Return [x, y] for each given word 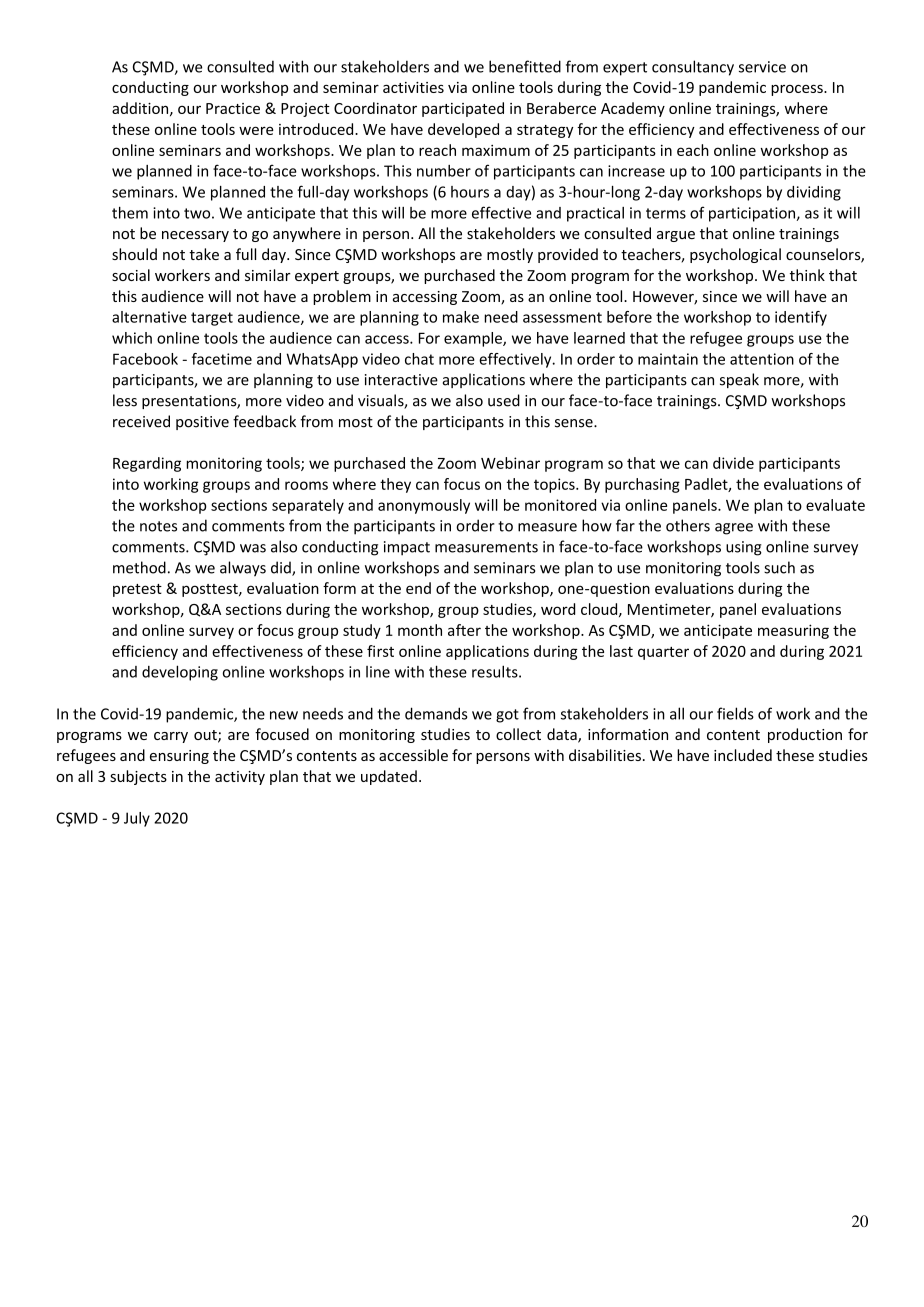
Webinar [510, 463]
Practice [233, 108]
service [762, 67]
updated [389, 777]
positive [202, 423]
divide [733, 463]
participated [463, 109]
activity [240, 778]
